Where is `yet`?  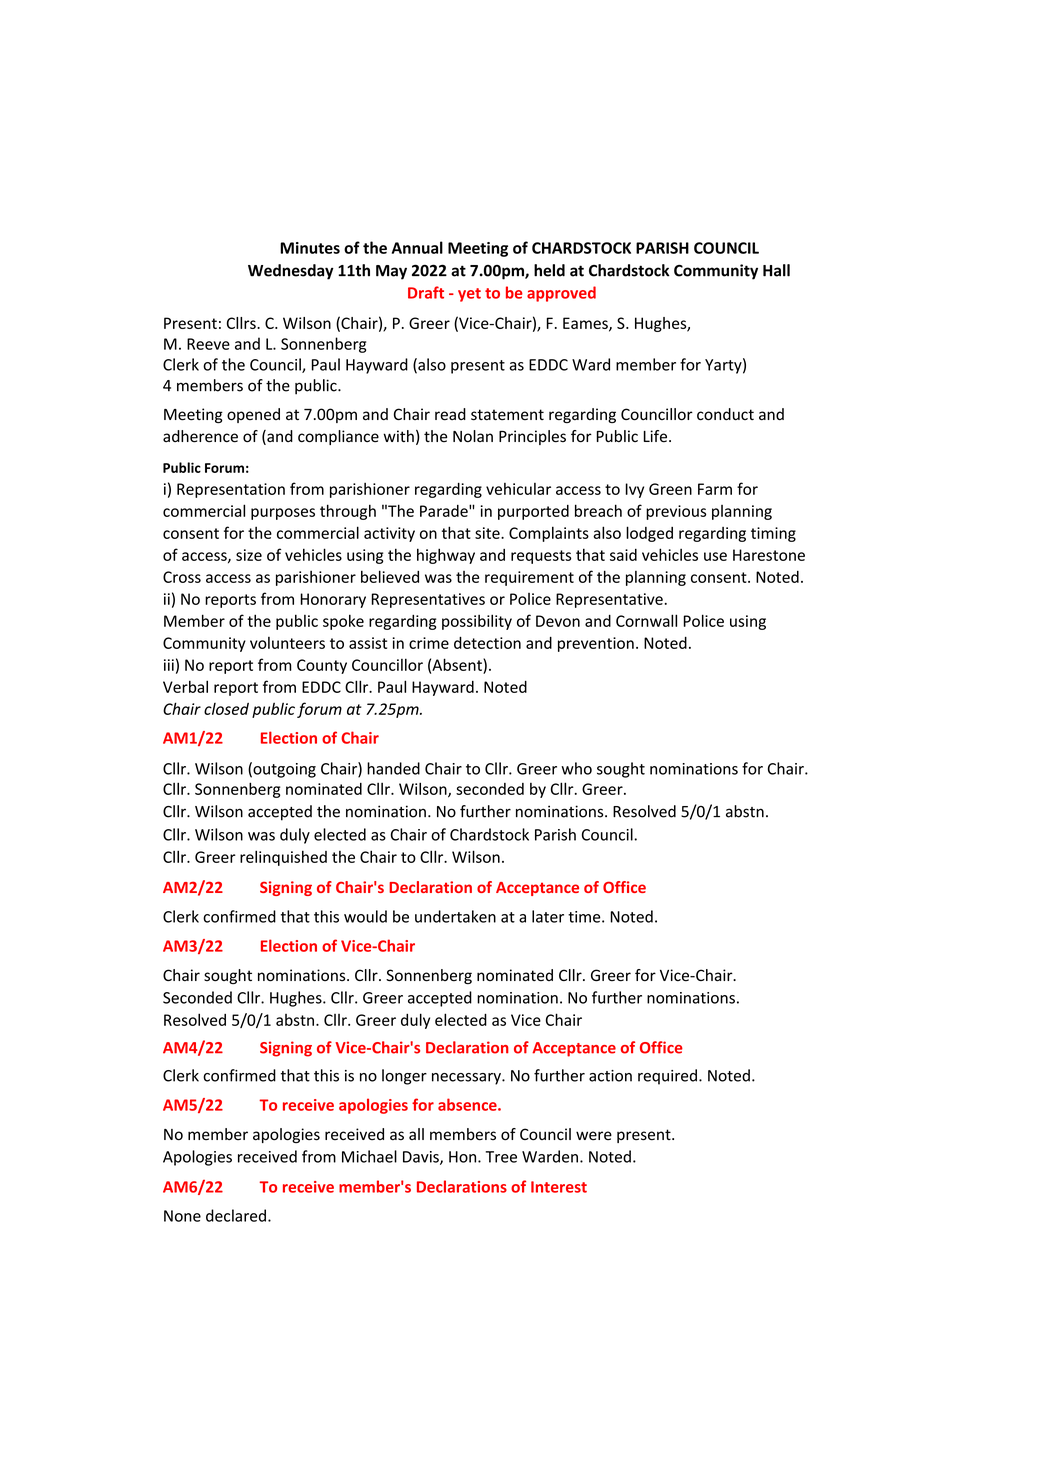 yet is located at coordinates (469, 295).
